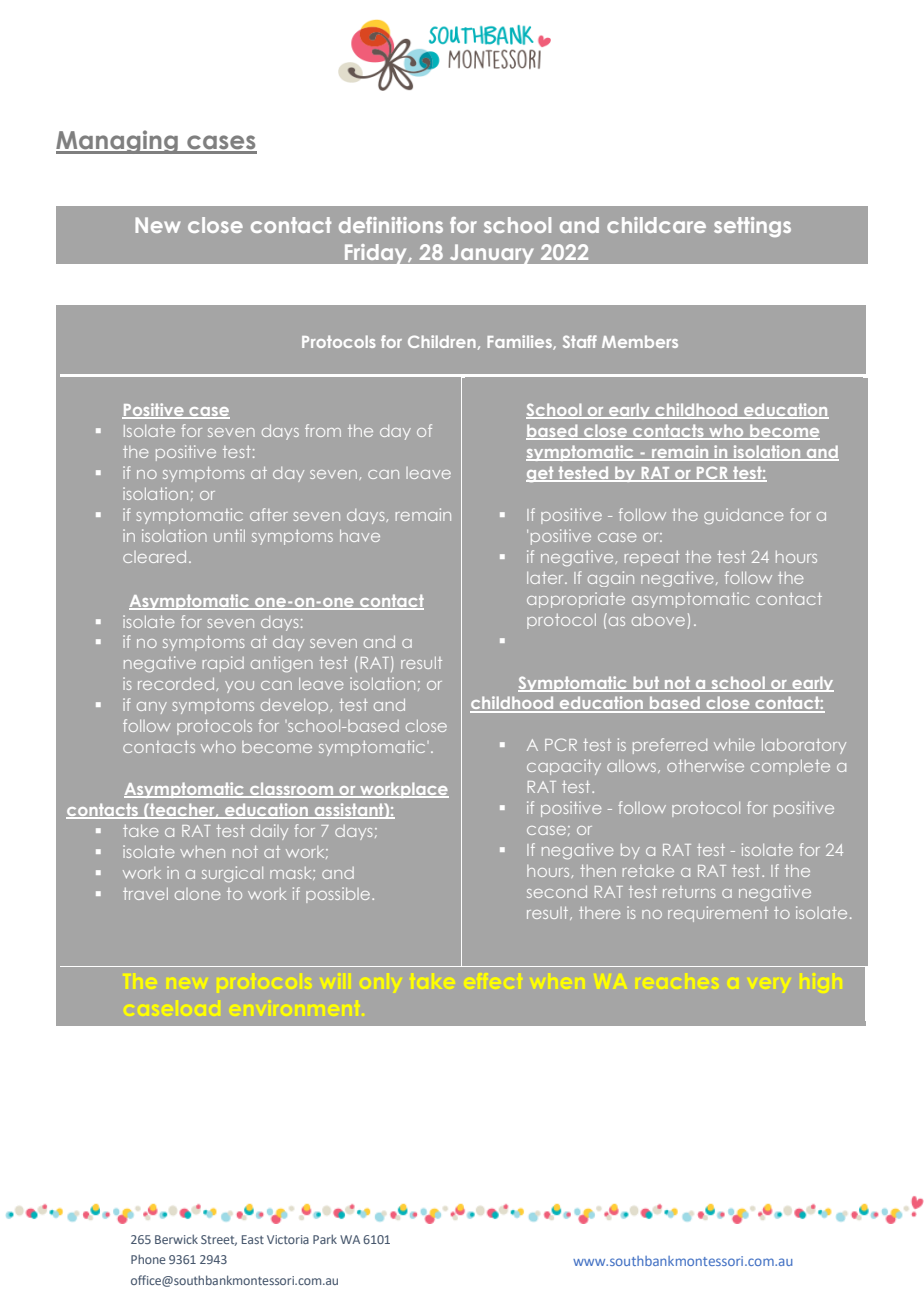 The image size is (924, 1308). Describe the element at coordinates (564, 767) in the document. I see `capacity` at that location.
